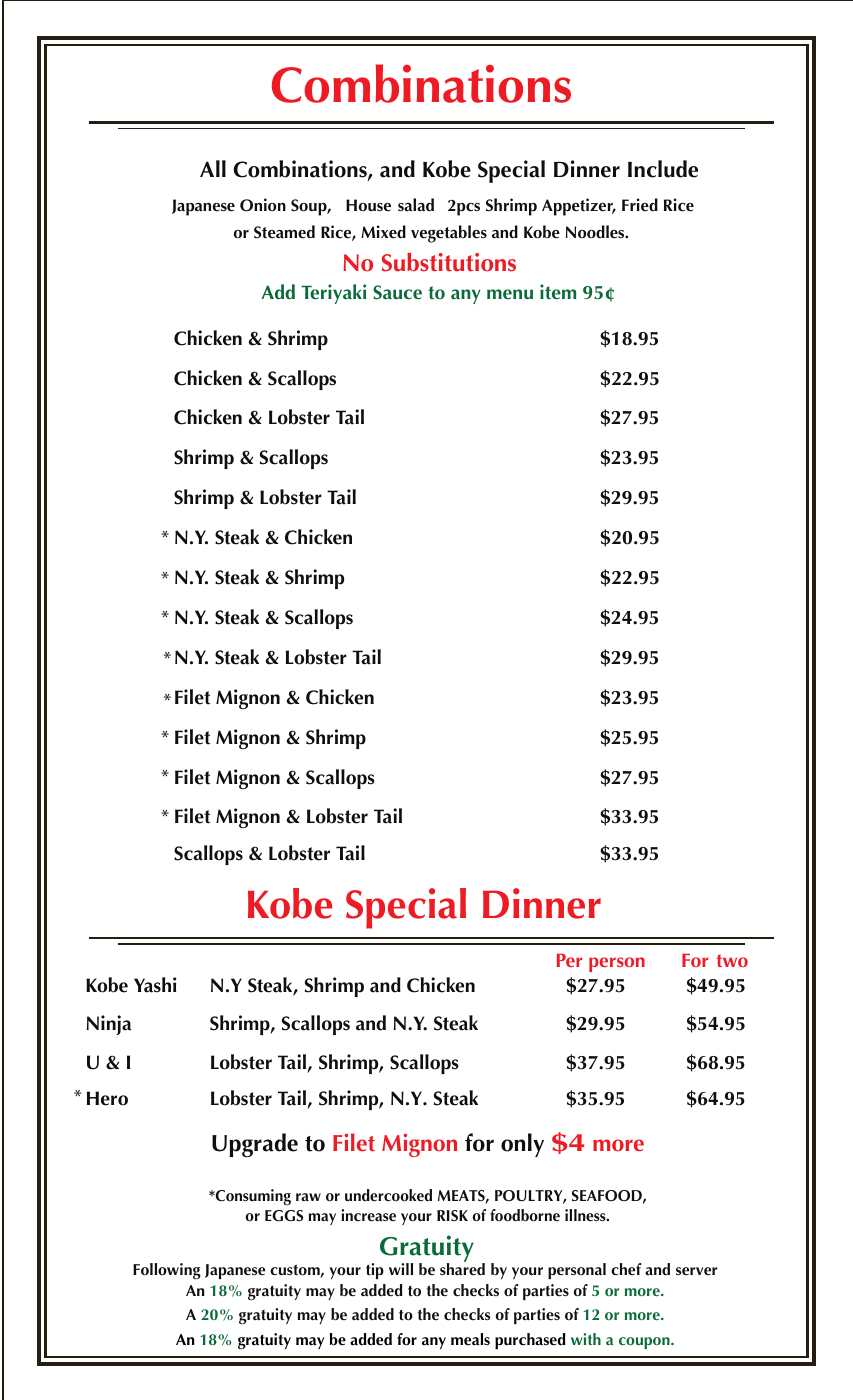  What do you see at coordinates (732, 960) in the document?
I see `two` at bounding box center [732, 960].
